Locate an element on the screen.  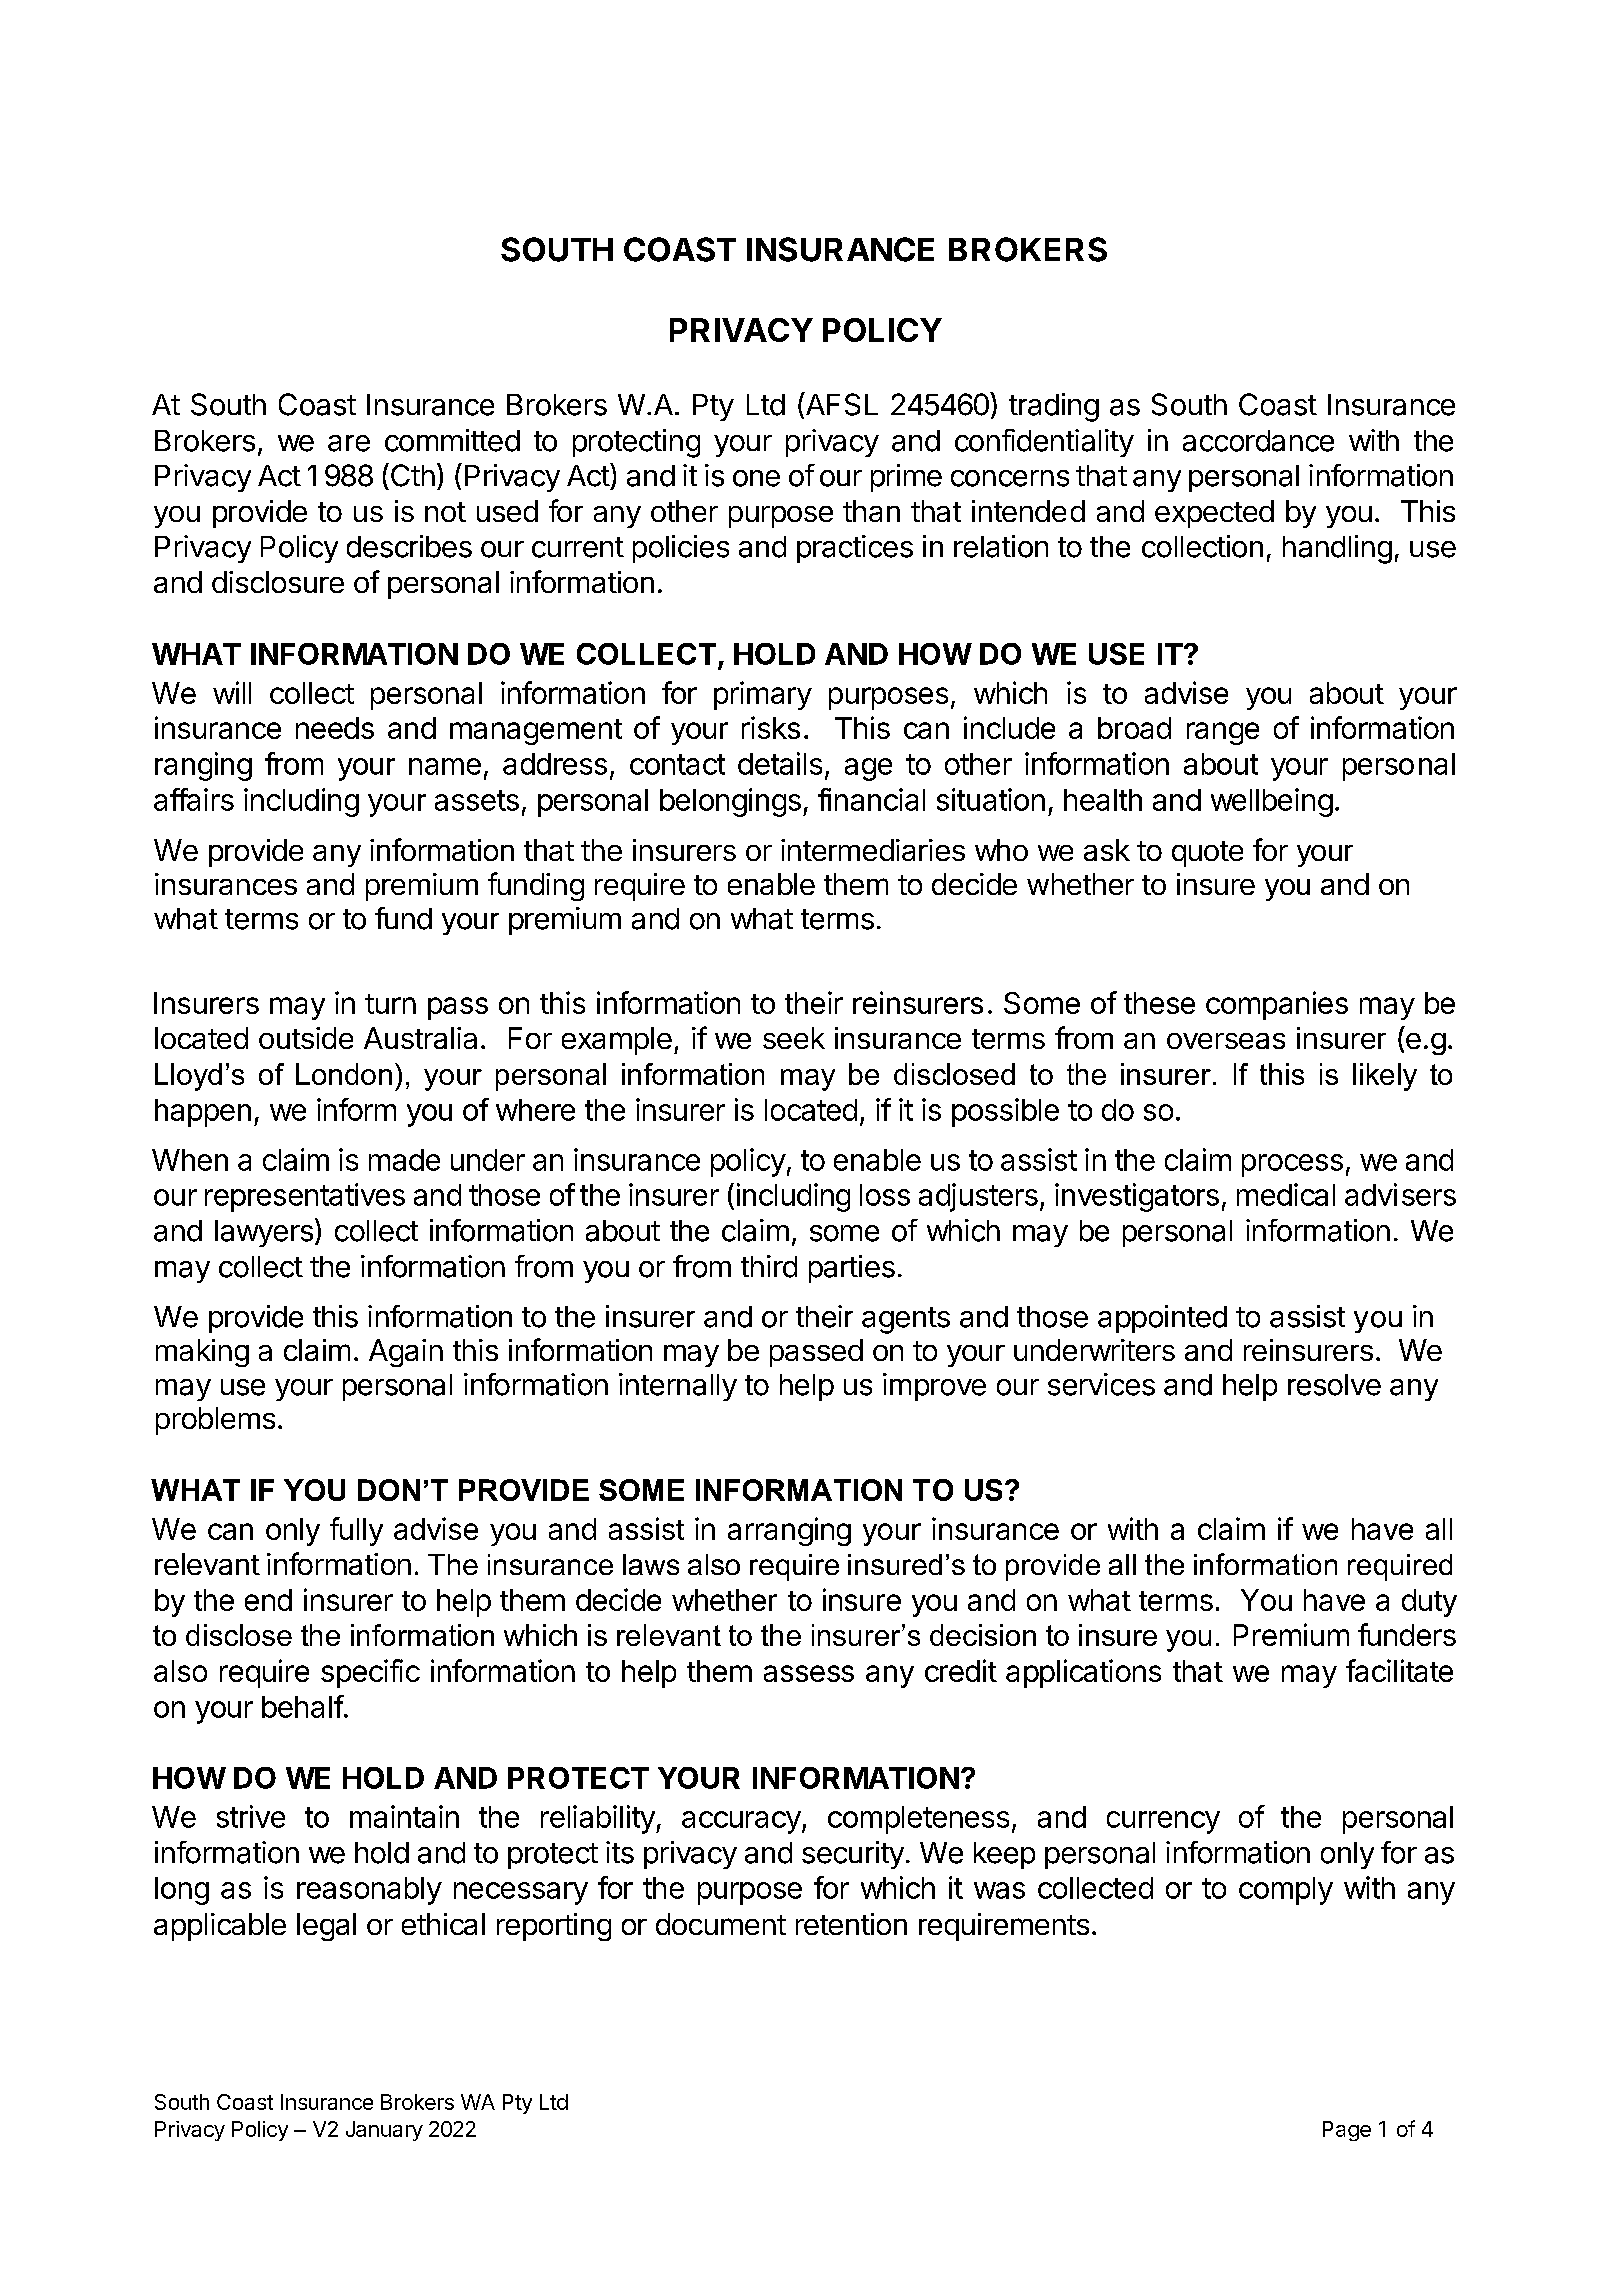
duty is located at coordinates (1429, 1603).
